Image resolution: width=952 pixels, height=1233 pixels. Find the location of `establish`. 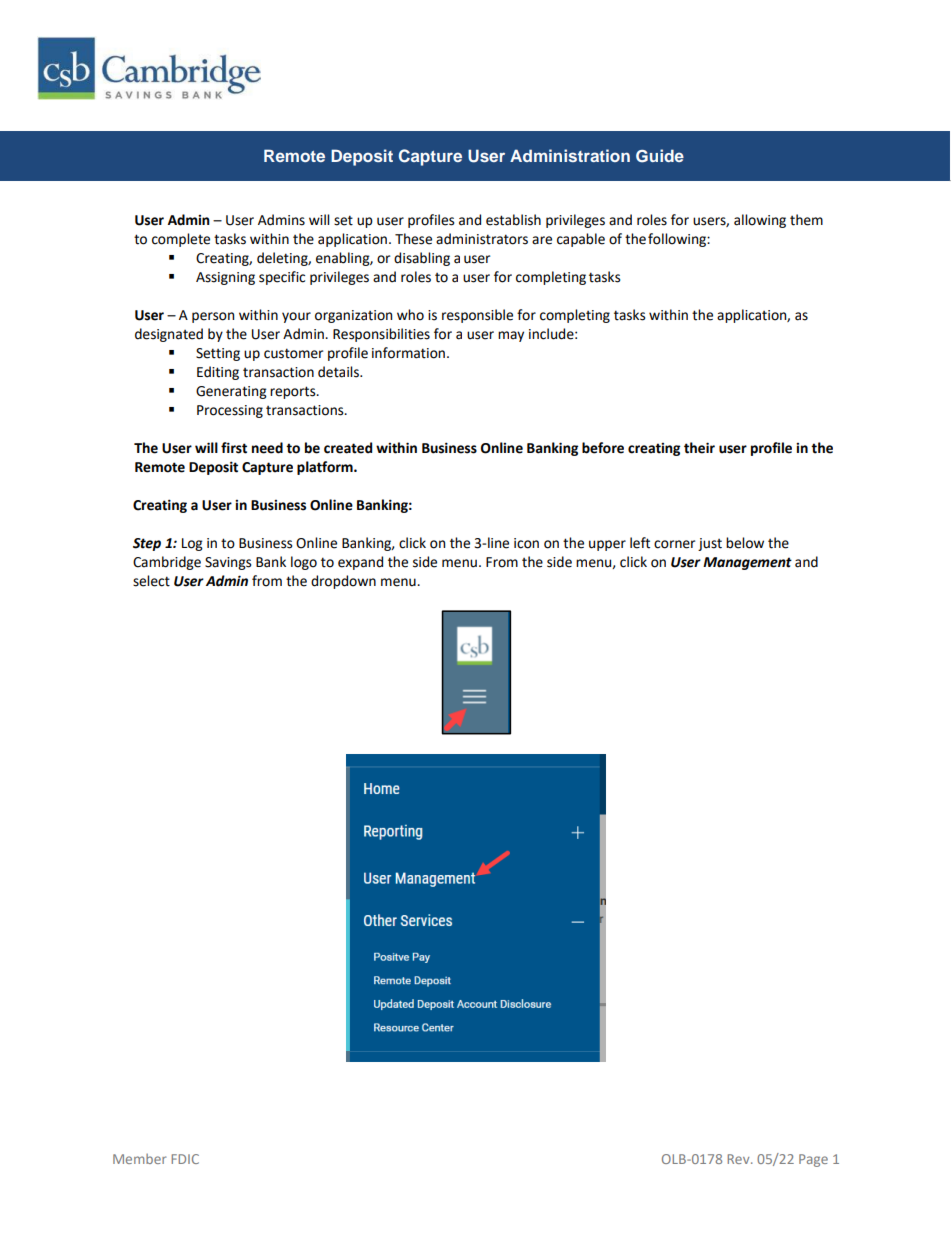

establish is located at coordinates (513, 220).
